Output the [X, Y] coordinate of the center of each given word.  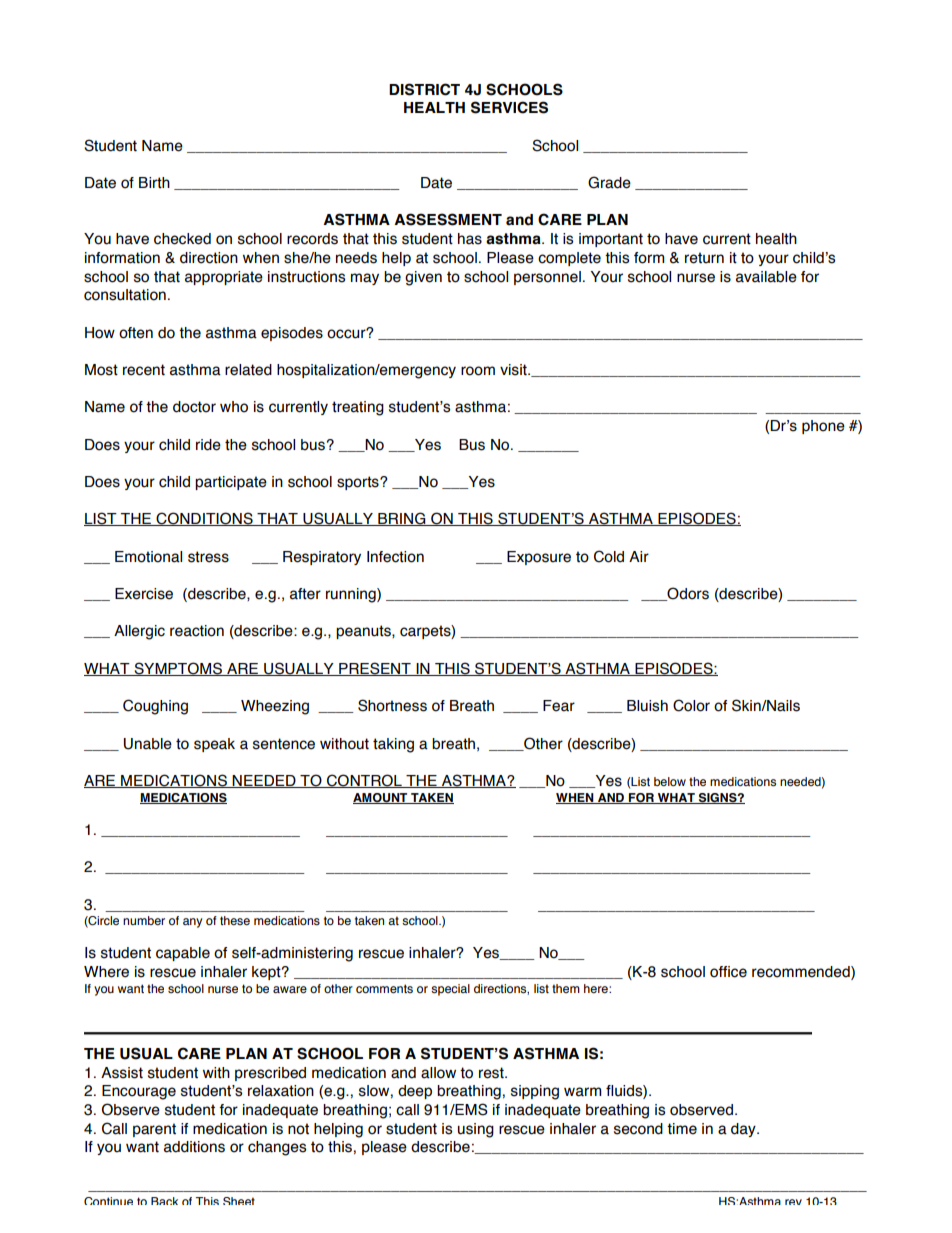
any [192, 923]
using [476, 1130]
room [478, 371]
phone [823, 427]
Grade [609, 182]
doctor [194, 407]
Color [691, 705]
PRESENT [375, 669]
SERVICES [509, 107]
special [450, 990]
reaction [197, 631]
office [728, 972]
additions [194, 1147]
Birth [154, 183]
